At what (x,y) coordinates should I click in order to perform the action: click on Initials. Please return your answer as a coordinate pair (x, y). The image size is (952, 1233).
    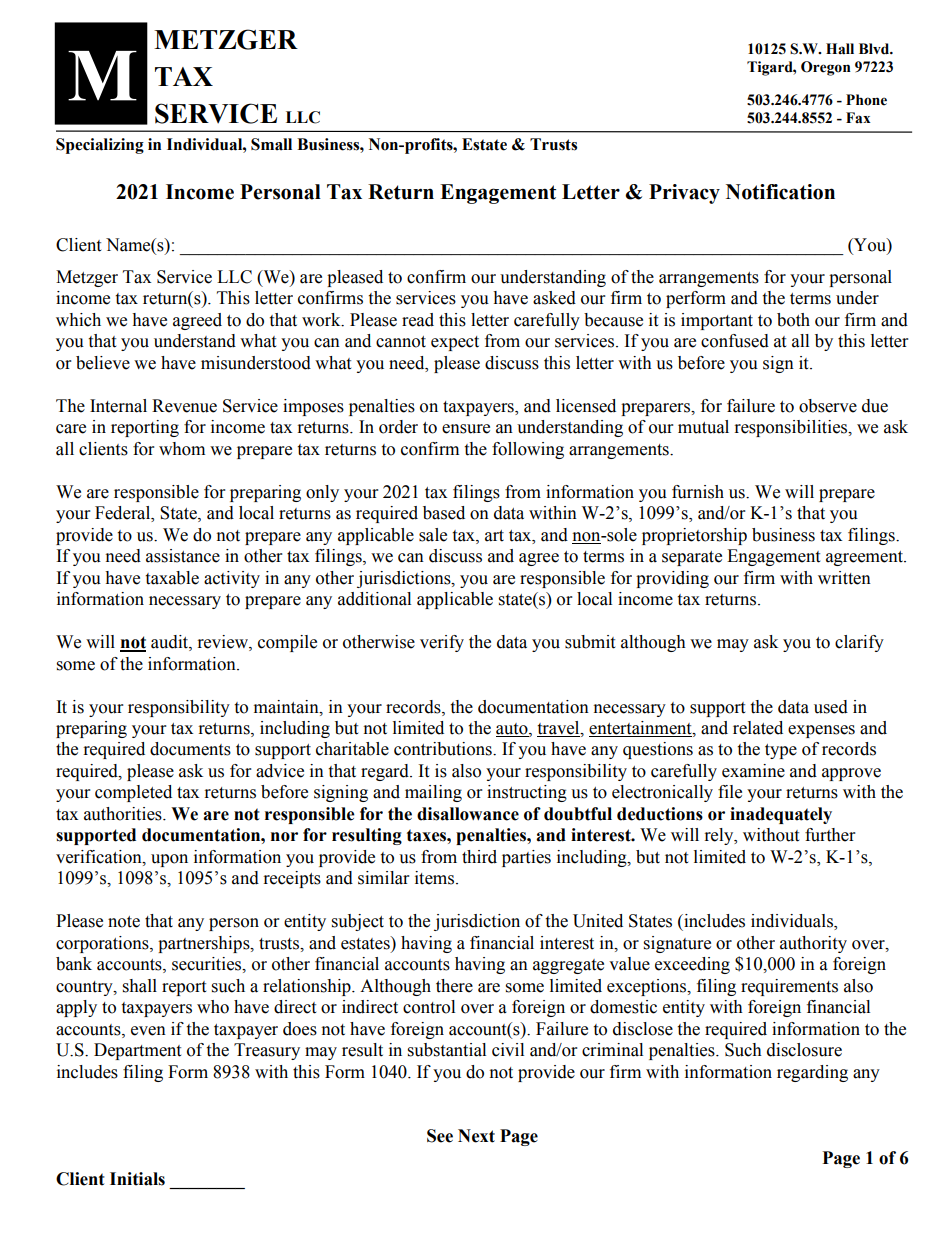
    Looking at the image, I should click on (137, 1179).
